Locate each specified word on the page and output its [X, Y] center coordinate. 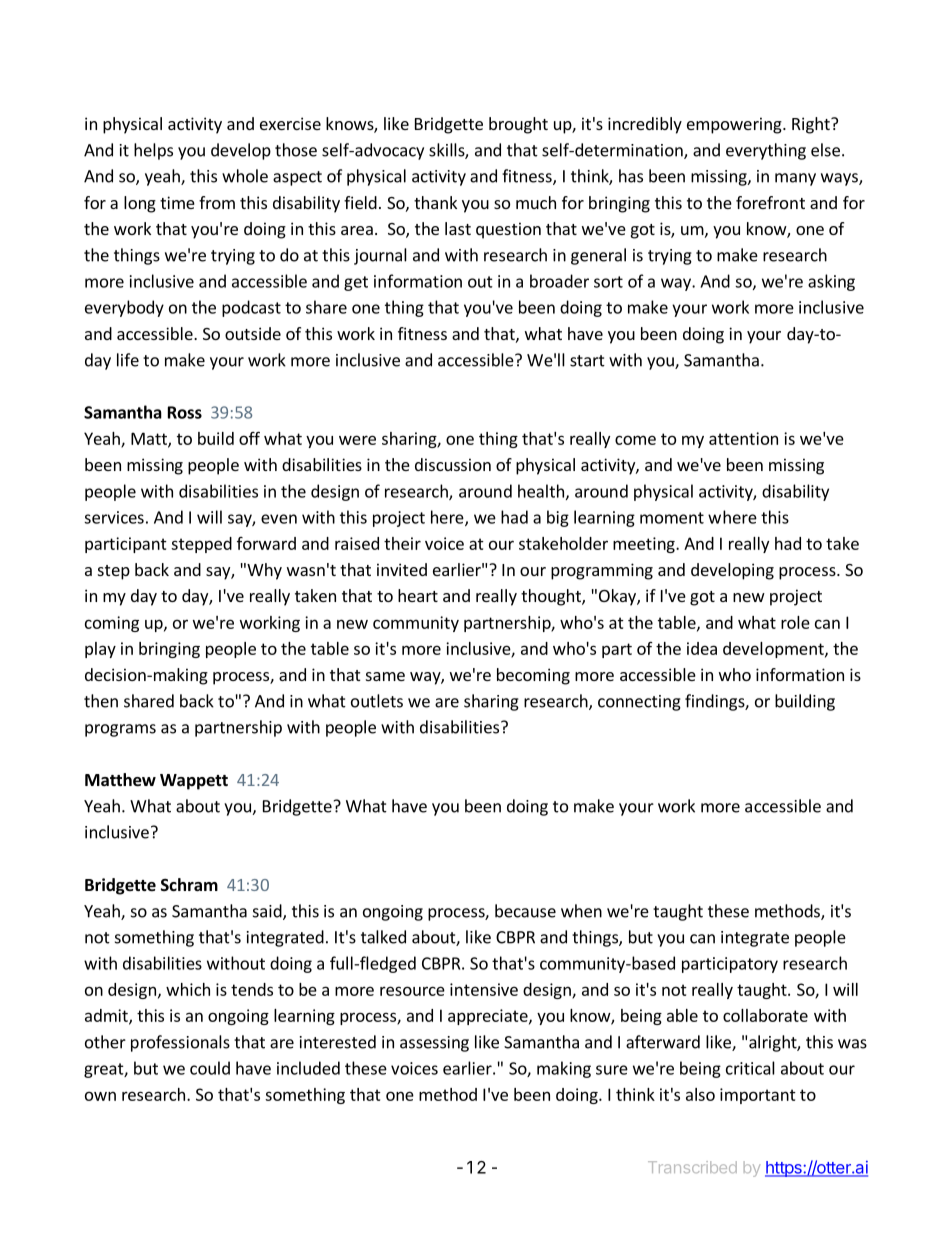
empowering [735, 125]
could [210, 1068]
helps [153, 151]
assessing [434, 1044]
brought [518, 125]
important [758, 1096]
